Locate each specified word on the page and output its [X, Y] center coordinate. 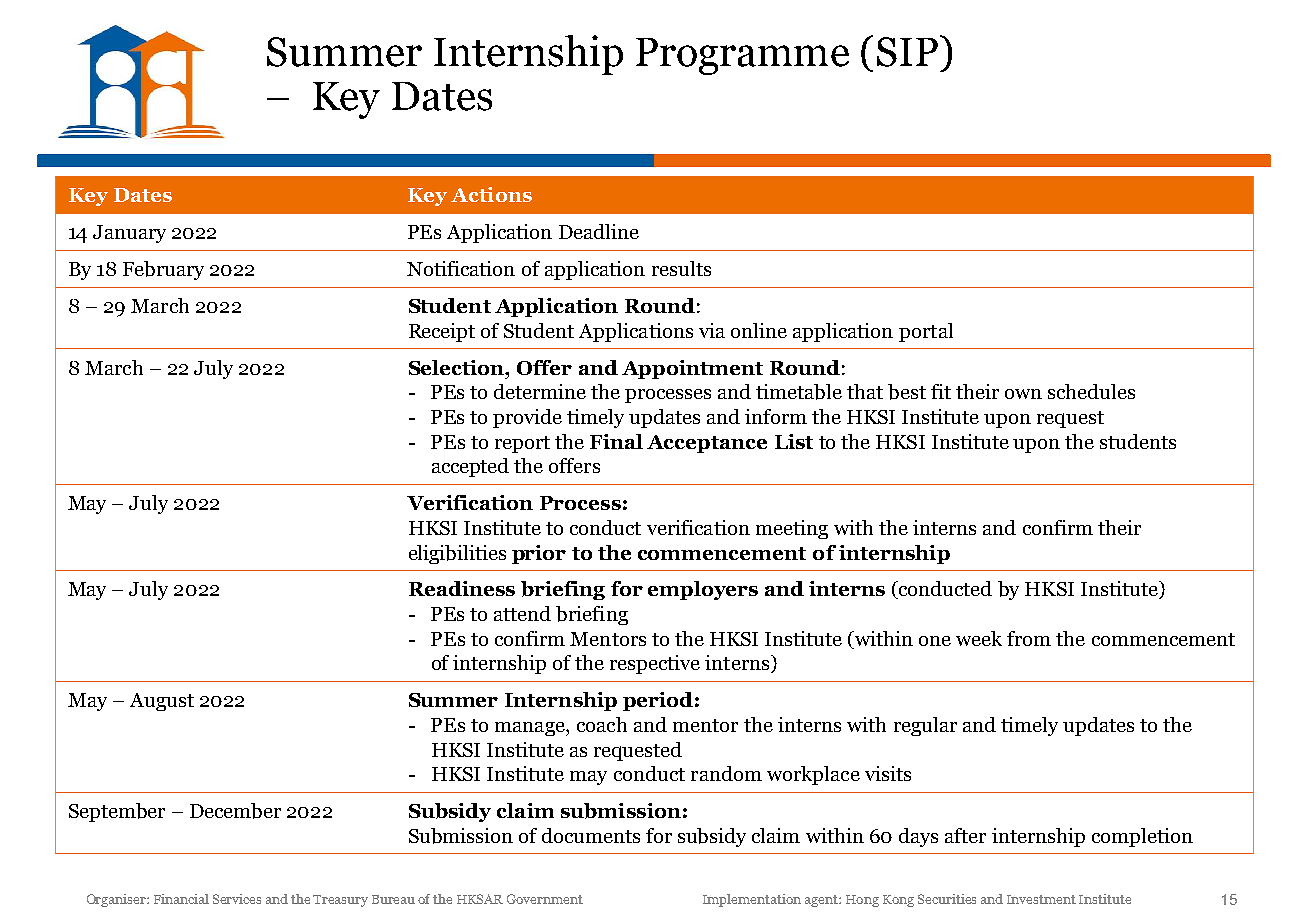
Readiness [462, 588]
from [1029, 638]
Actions [491, 194]
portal [926, 332]
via [712, 330]
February [163, 270]
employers [703, 590]
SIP [907, 52]
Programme [742, 56]
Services [237, 899]
